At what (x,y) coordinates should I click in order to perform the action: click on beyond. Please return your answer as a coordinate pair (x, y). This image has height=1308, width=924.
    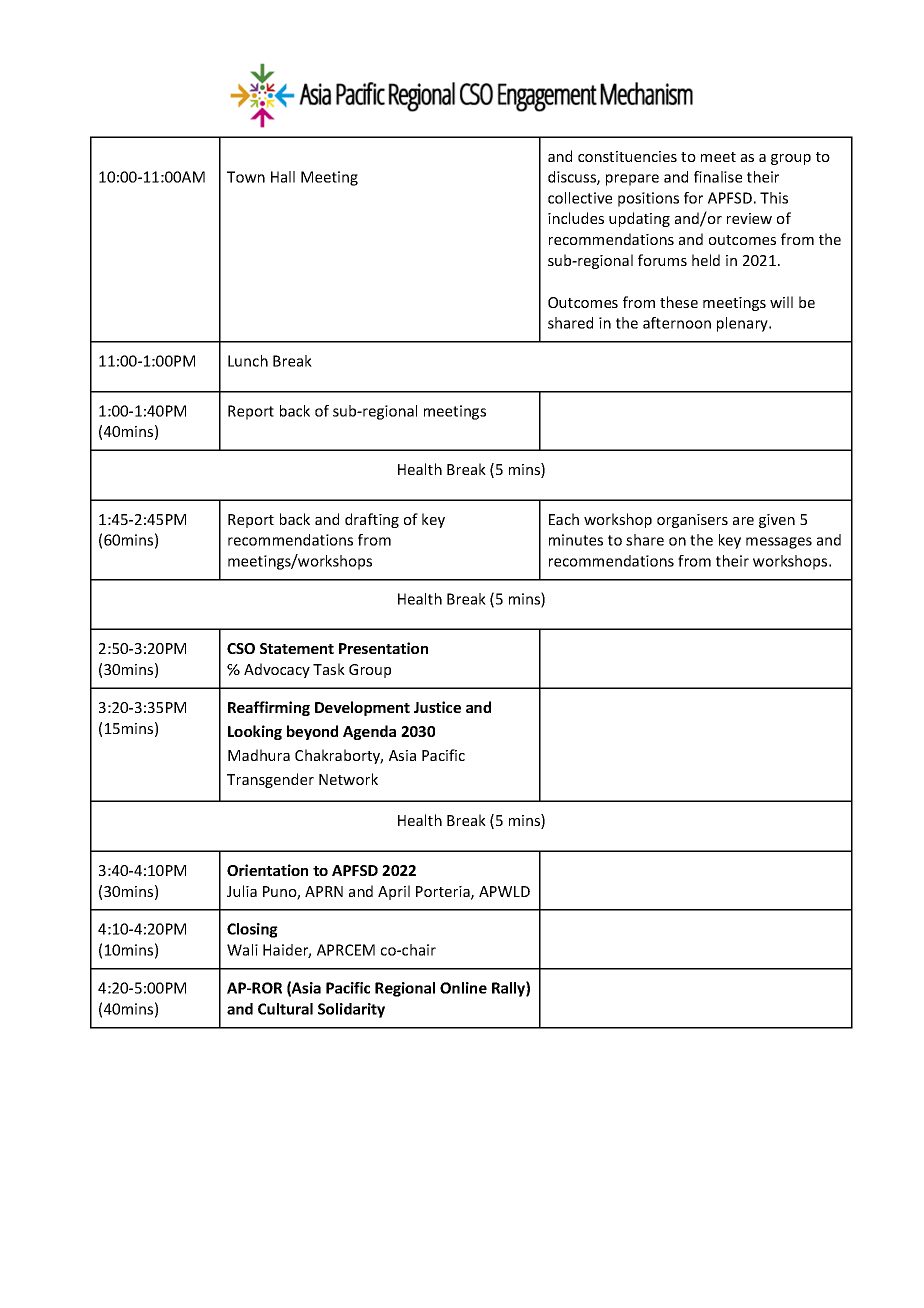
    Looking at the image, I should click on (312, 732).
